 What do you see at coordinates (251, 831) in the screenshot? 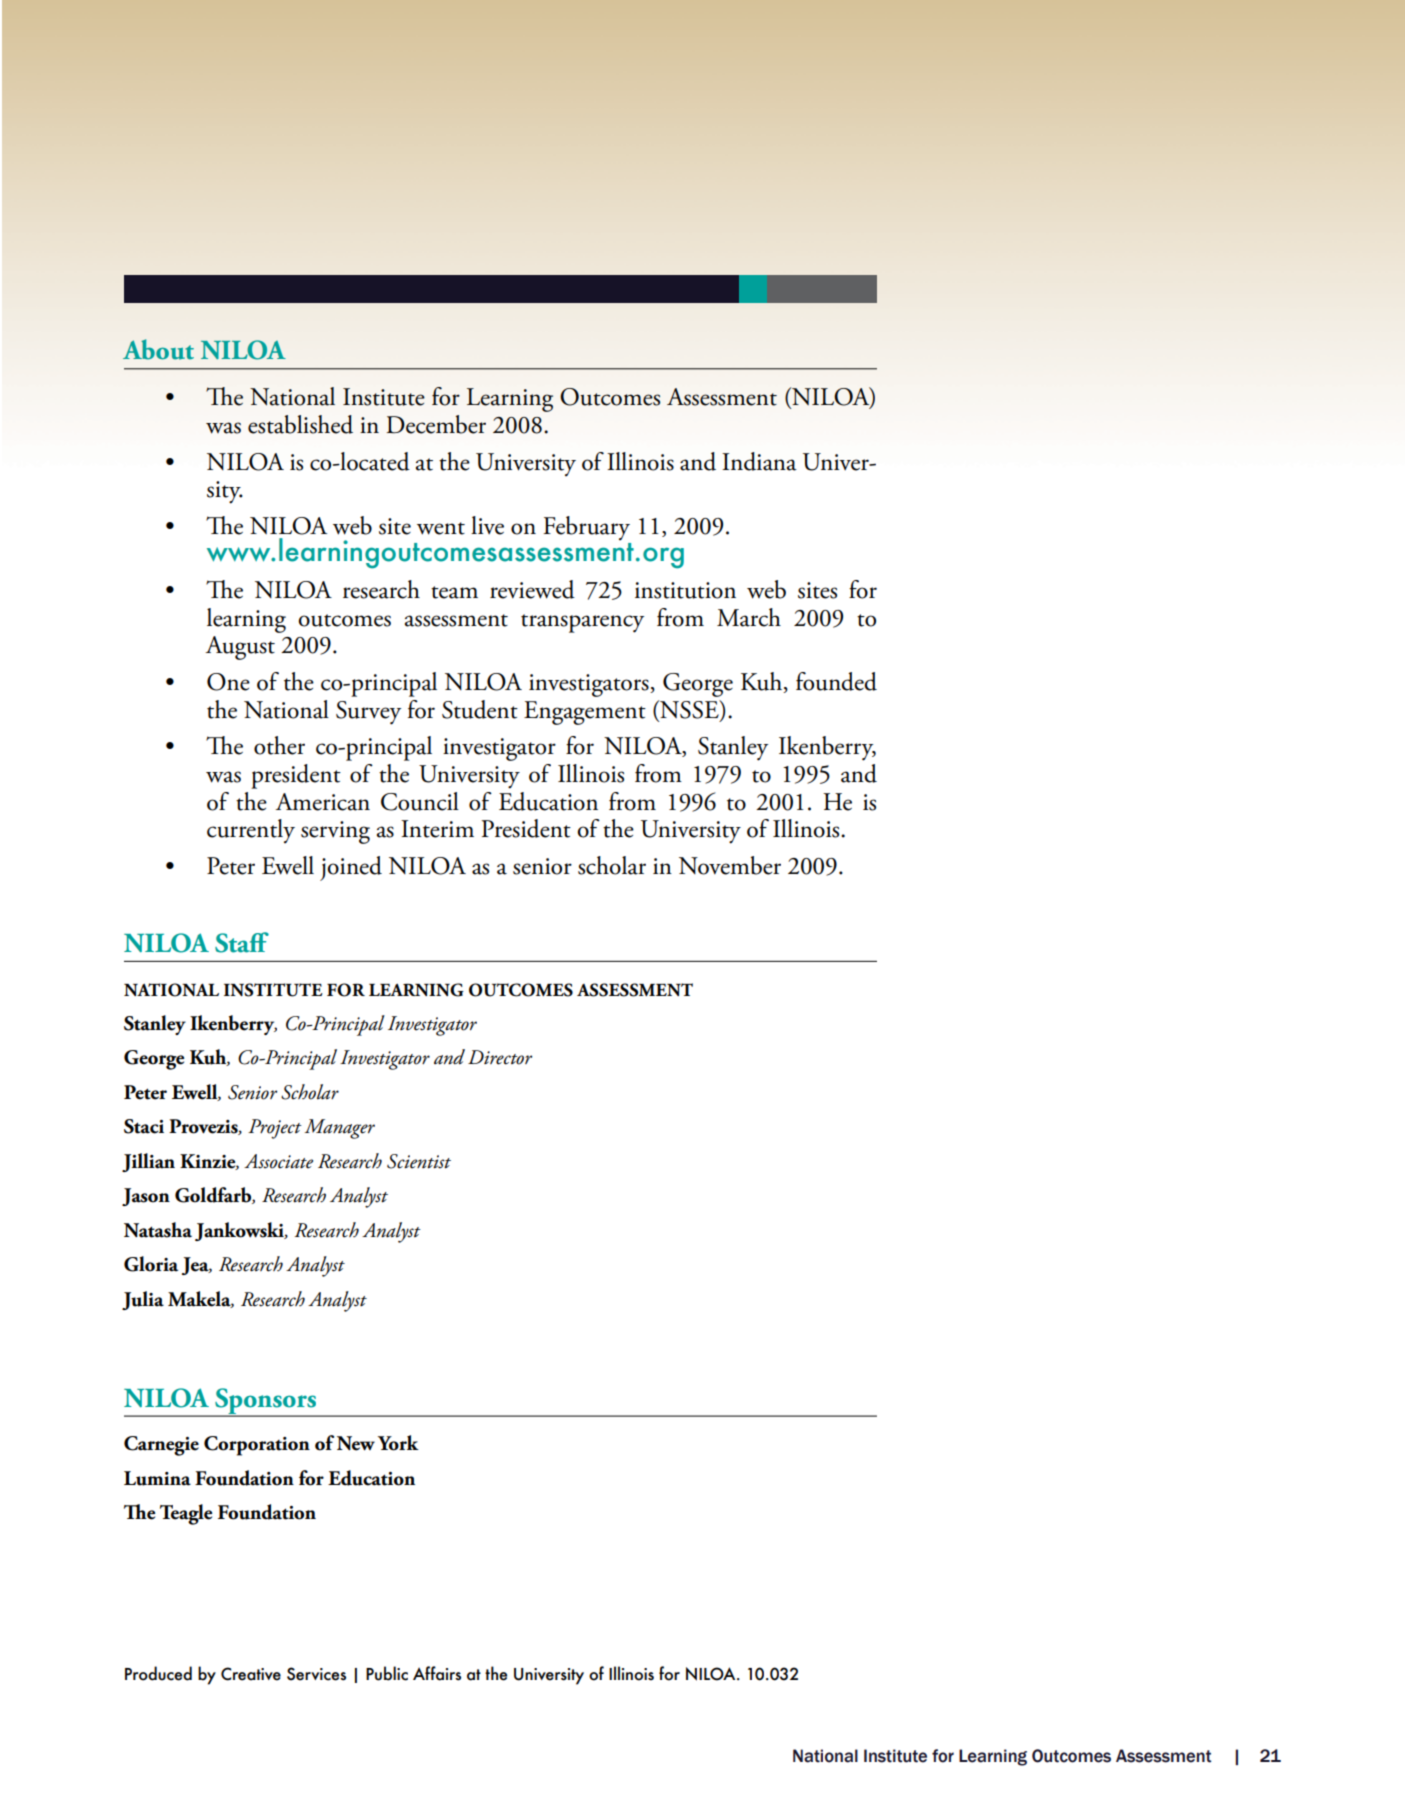
I see `currently` at bounding box center [251, 831].
